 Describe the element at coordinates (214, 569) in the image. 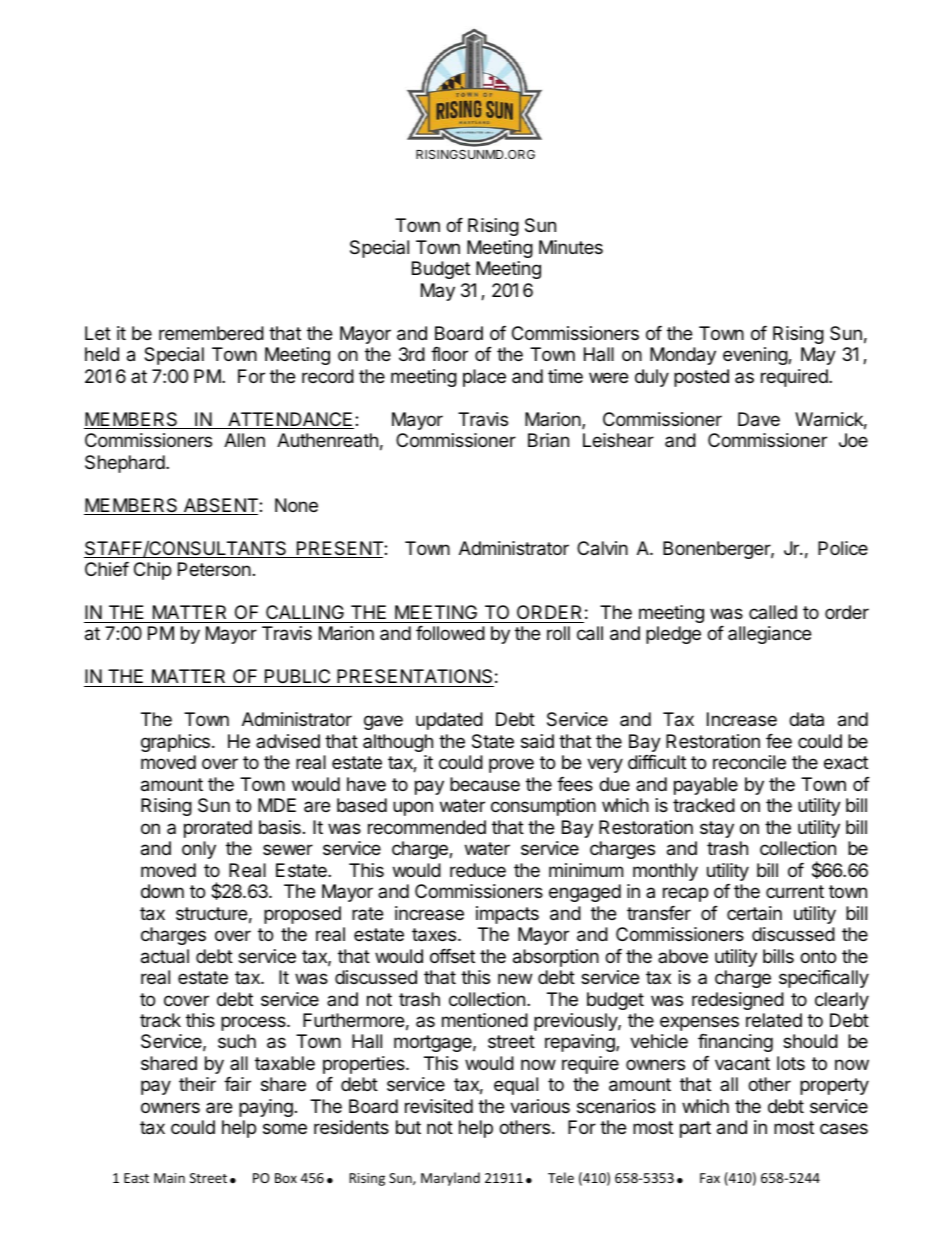

I see `Peterson` at that location.
